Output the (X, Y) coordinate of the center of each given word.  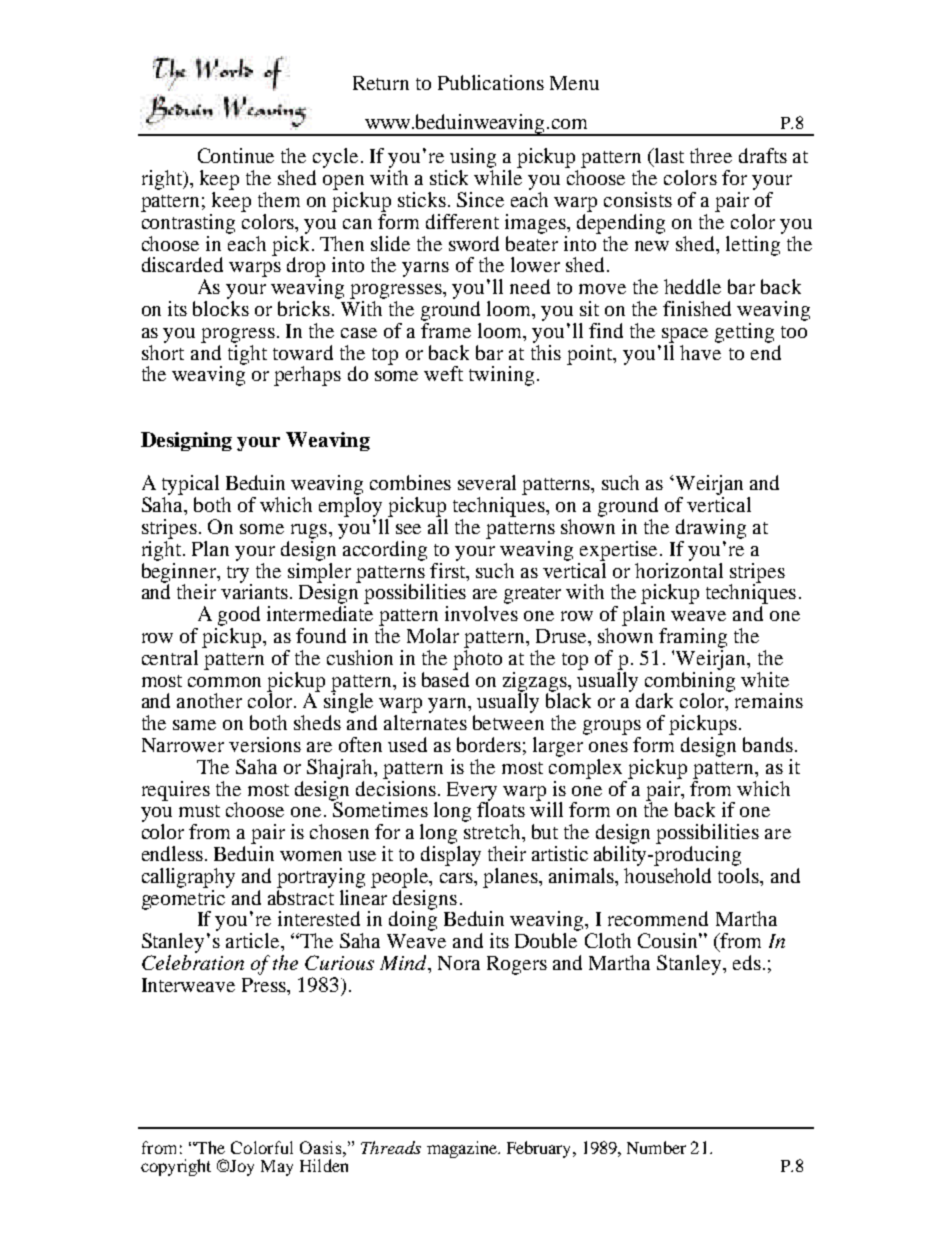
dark (654, 700)
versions (265, 744)
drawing (711, 529)
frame (446, 329)
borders (489, 744)
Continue (236, 155)
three (711, 155)
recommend (658, 918)
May (277, 1168)
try (239, 575)
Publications (491, 82)
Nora (459, 963)
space (685, 335)
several (487, 482)
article (254, 940)
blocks (221, 308)
